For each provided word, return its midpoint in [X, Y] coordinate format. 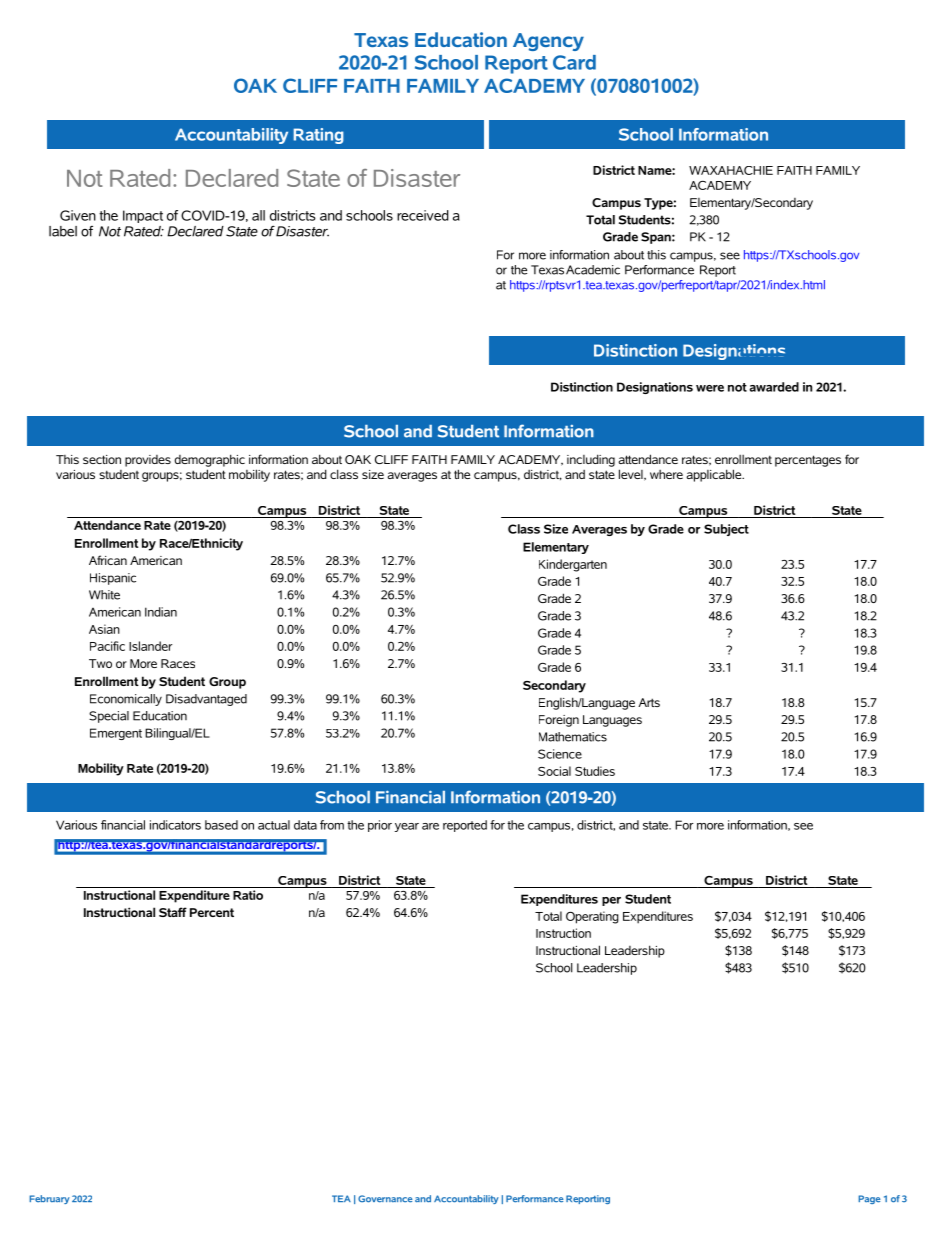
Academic [593, 270]
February [49, 1199]
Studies [595, 771]
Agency [548, 42]
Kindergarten [573, 565]
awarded [774, 387]
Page [869, 1199]
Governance [385, 1199]
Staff [173, 912]
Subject [726, 530]
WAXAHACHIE [731, 170]
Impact [143, 216]
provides [148, 461]
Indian [161, 612]
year [406, 827]
